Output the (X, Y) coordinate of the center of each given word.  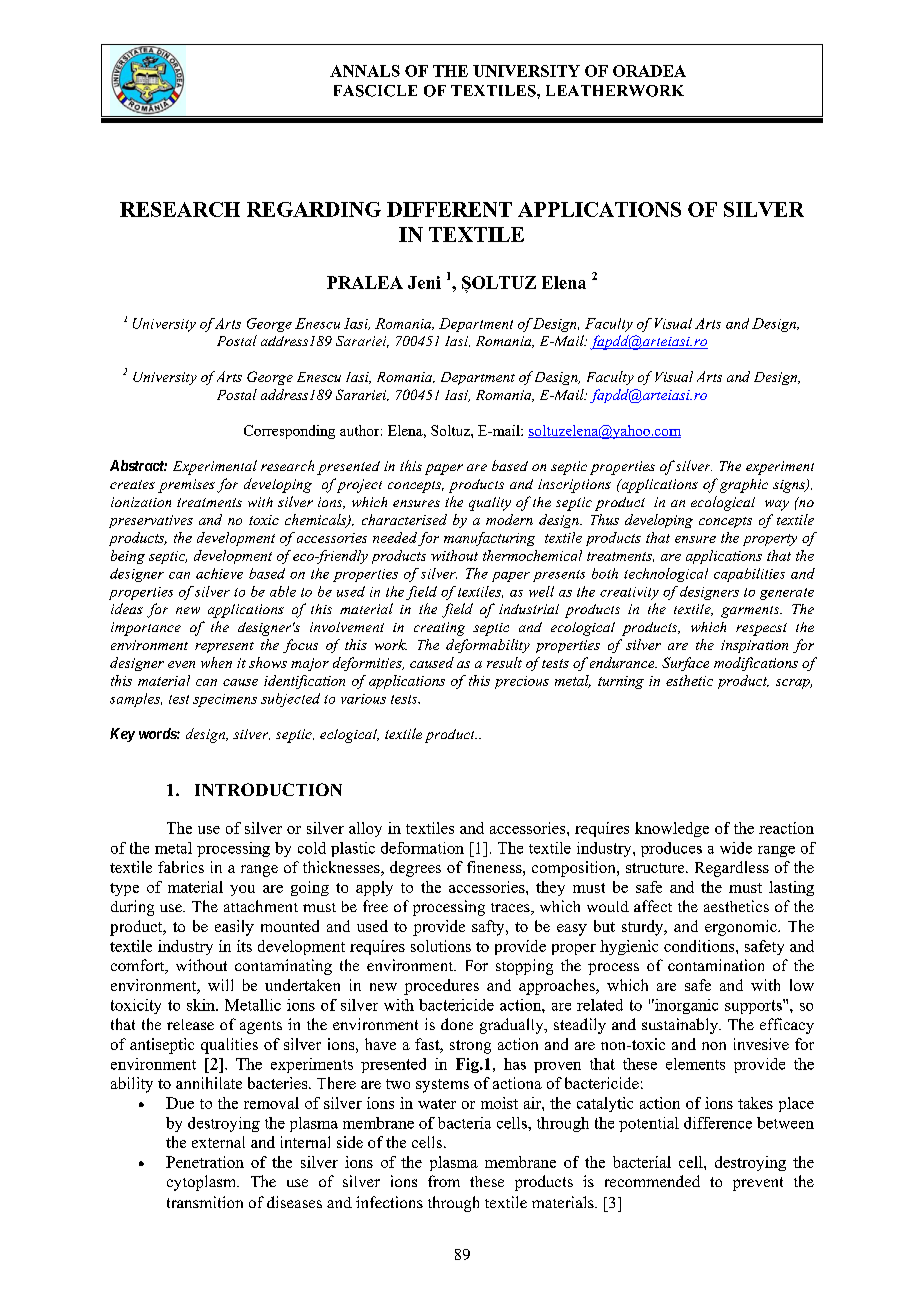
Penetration (205, 1162)
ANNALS (365, 71)
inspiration (754, 646)
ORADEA (649, 71)
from (444, 1181)
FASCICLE (375, 91)
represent (224, 647)
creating (439, 629)
